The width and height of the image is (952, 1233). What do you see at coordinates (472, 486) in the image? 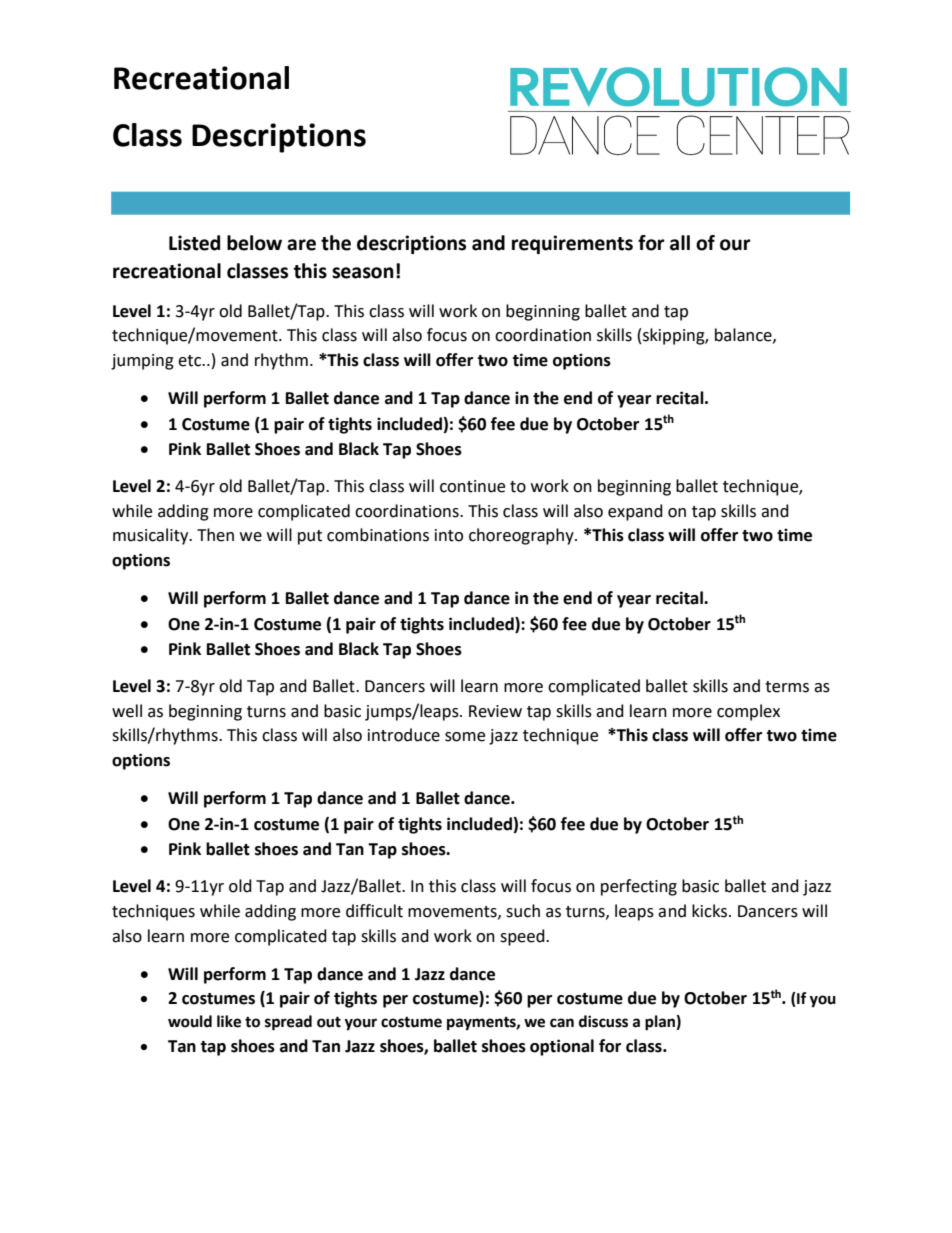
I see `continue` at bounding box center [472, 486].
